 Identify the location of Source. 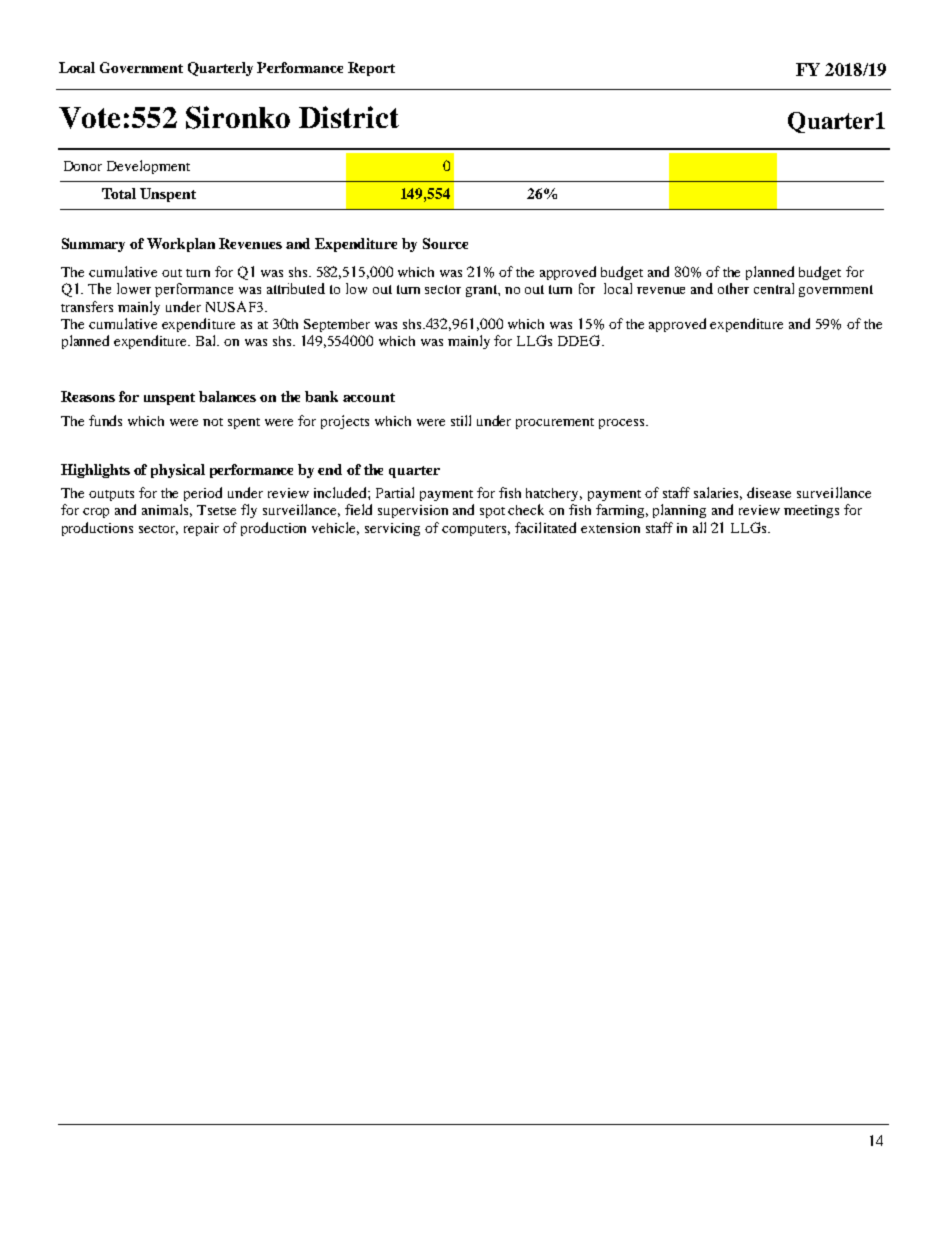
(445, 243).
